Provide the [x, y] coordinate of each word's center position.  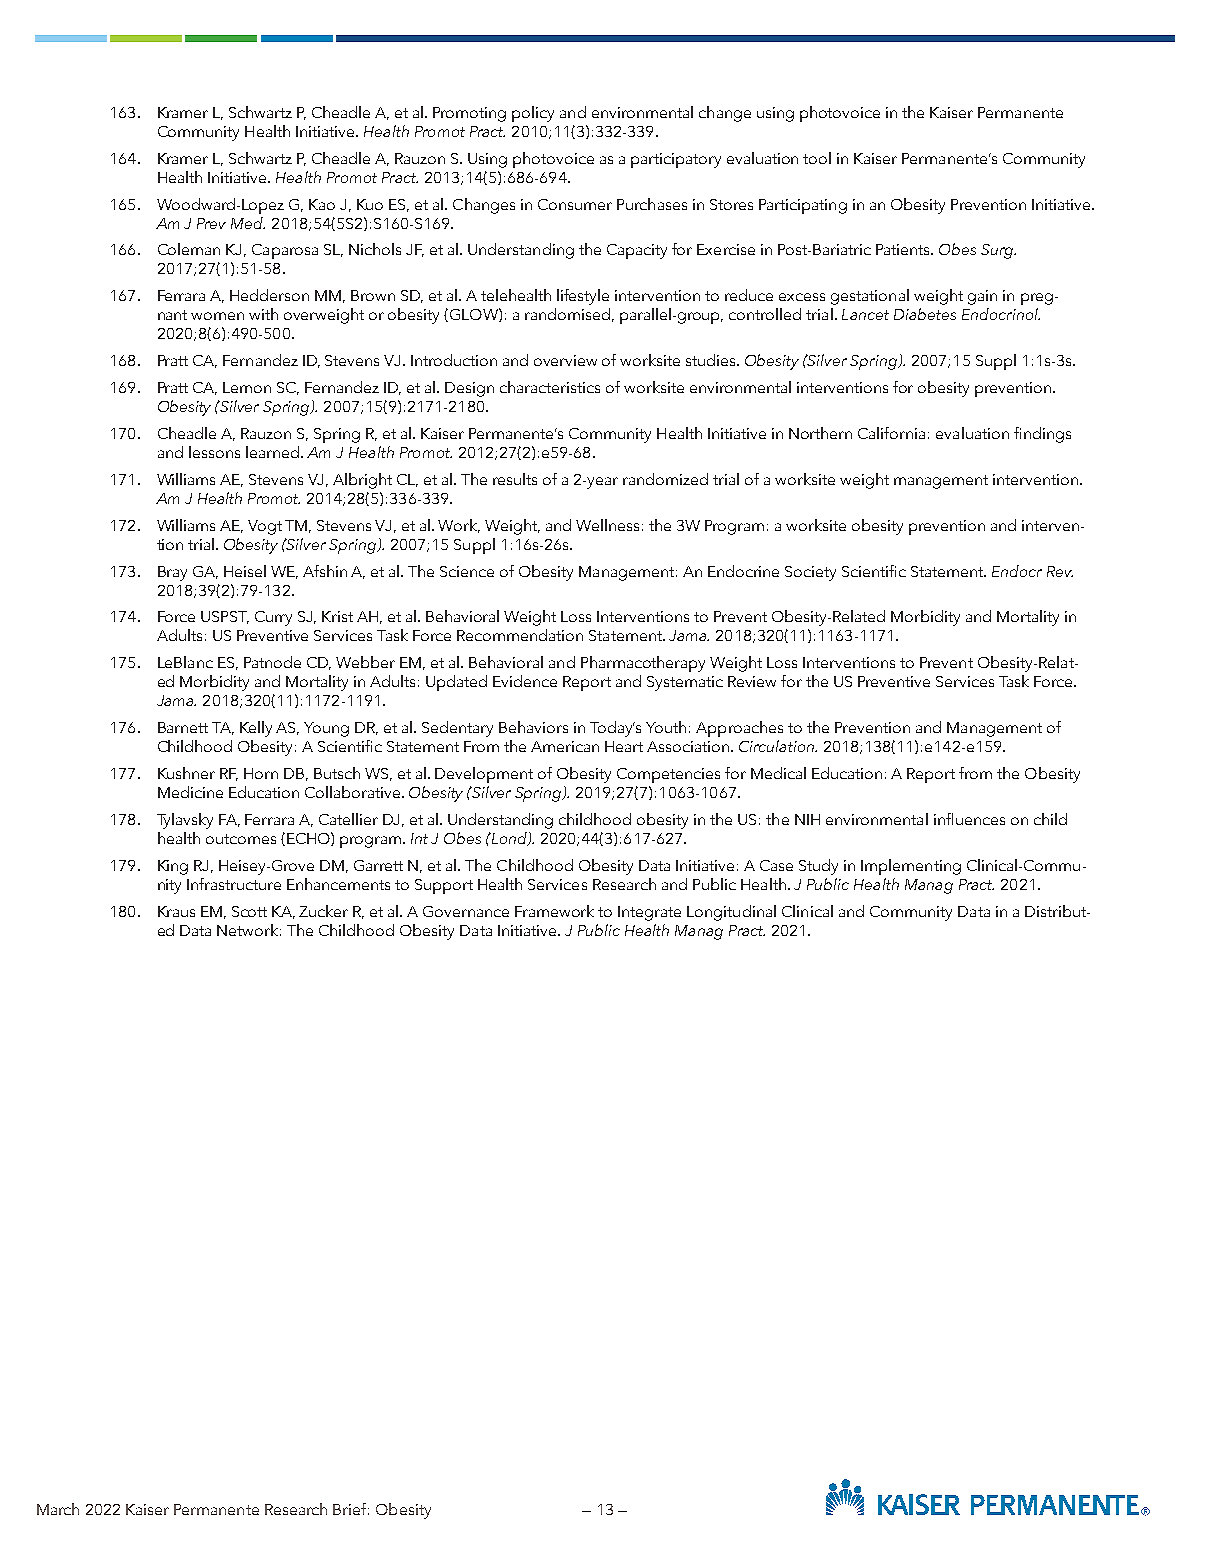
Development [484, 775]
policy [533, 114]
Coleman [189, 249]
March [58, 1509]
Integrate [649, 913]
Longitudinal [731, 913]
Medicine [190, 792]
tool [817, 158]
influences [969, 819]
